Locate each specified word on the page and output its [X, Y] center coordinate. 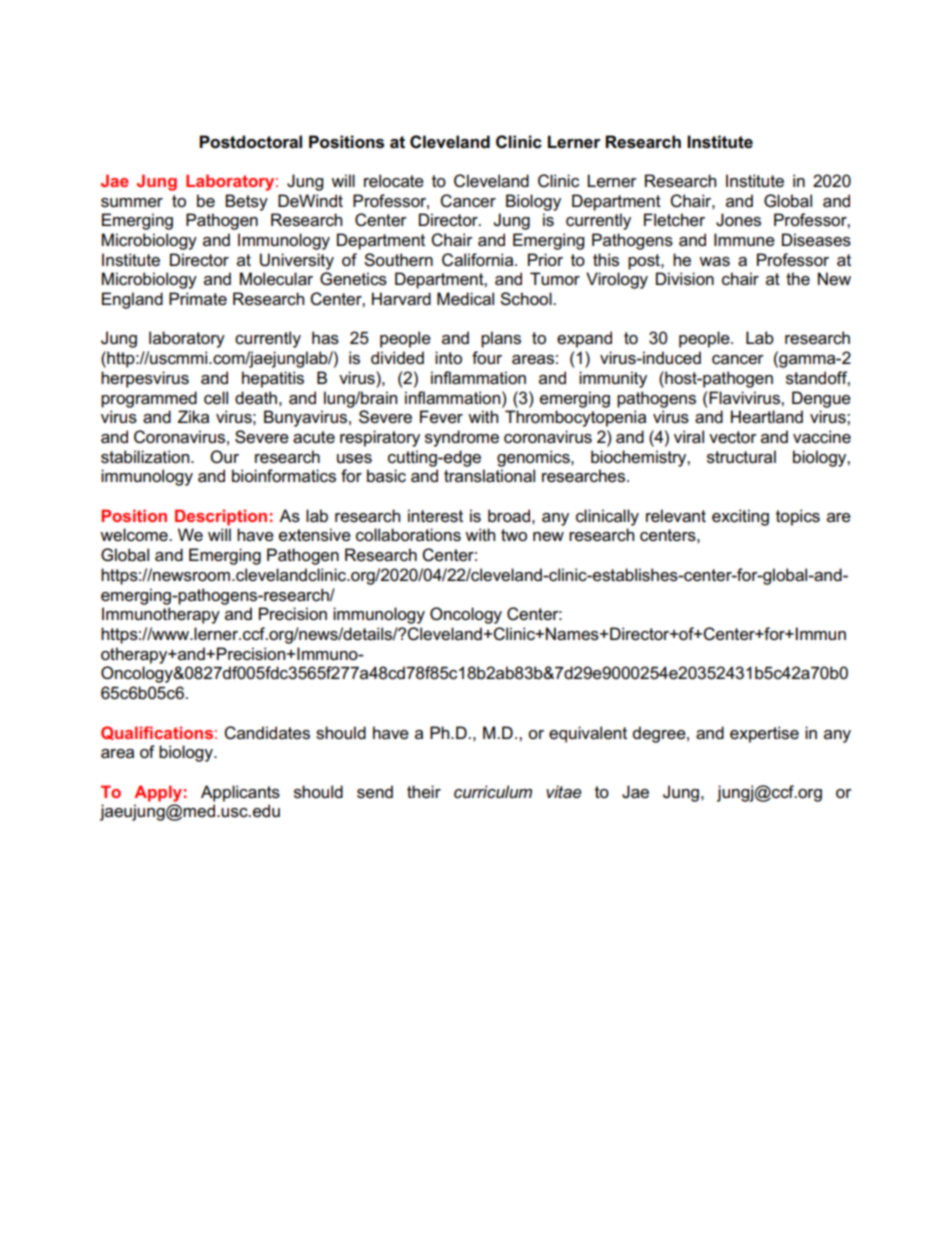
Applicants [240, 793]
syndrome [462, 438]
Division [685, 279]
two [514, 535]
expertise [764, 734]
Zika [193, 416]
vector [733, 437]
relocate [394, 181]
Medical [465, 299]
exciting [740, 517]
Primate [198, 299]
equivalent [588, 734]
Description [221, 517]
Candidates [267, 733]
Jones [738, 220]
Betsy [246, 202]
